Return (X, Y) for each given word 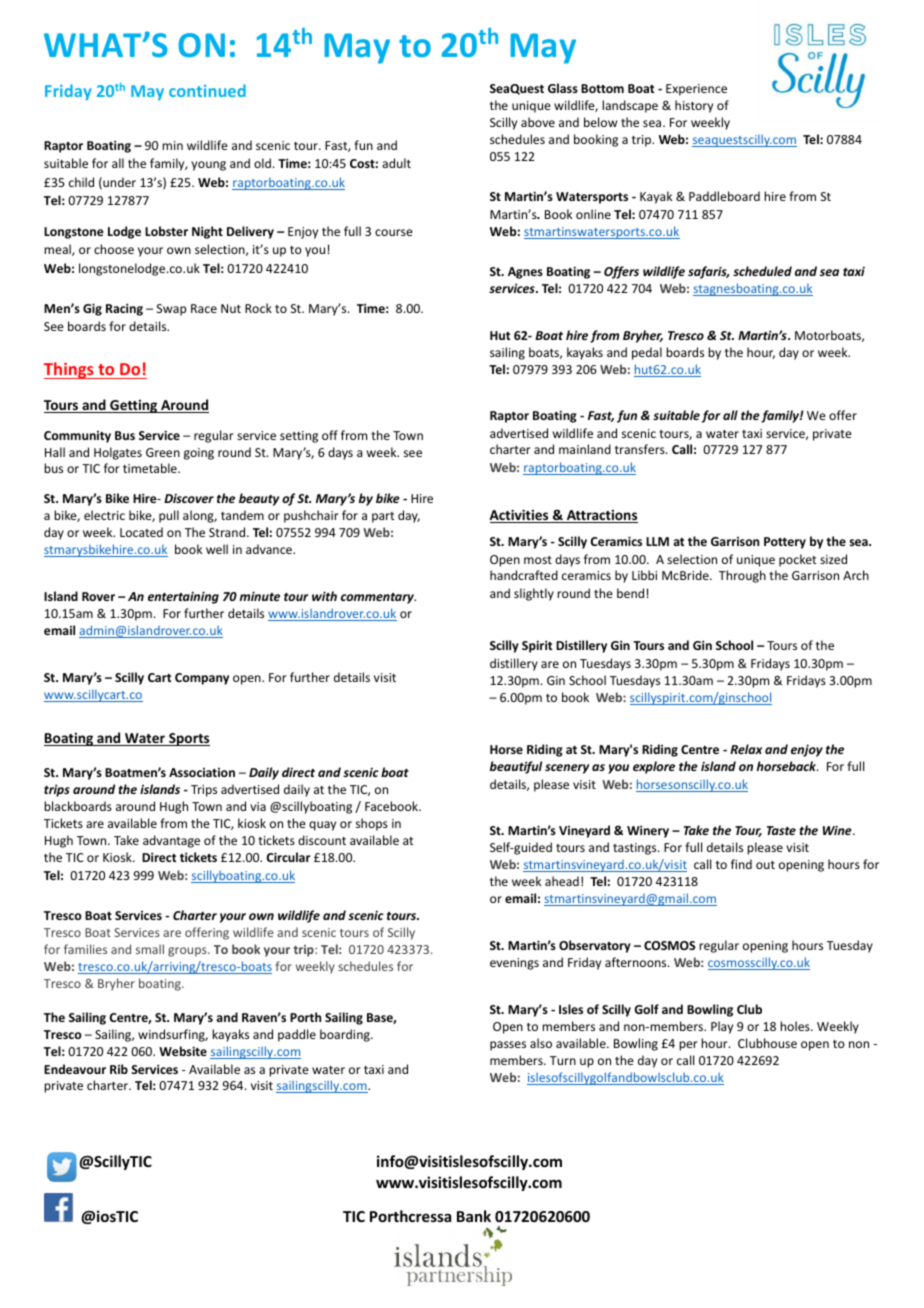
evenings (514, 964)
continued (207, 90)
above (538, 122)
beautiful (516, 767)
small (150, 949)
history (694, 106)
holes (796, 1026)
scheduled (762, 271)
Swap (171, 310)
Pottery (785, 543)
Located (141, 532)
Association (202, 772)
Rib (119, 1069)
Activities (520, 516)
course (394, 232)
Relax (746, 749)
